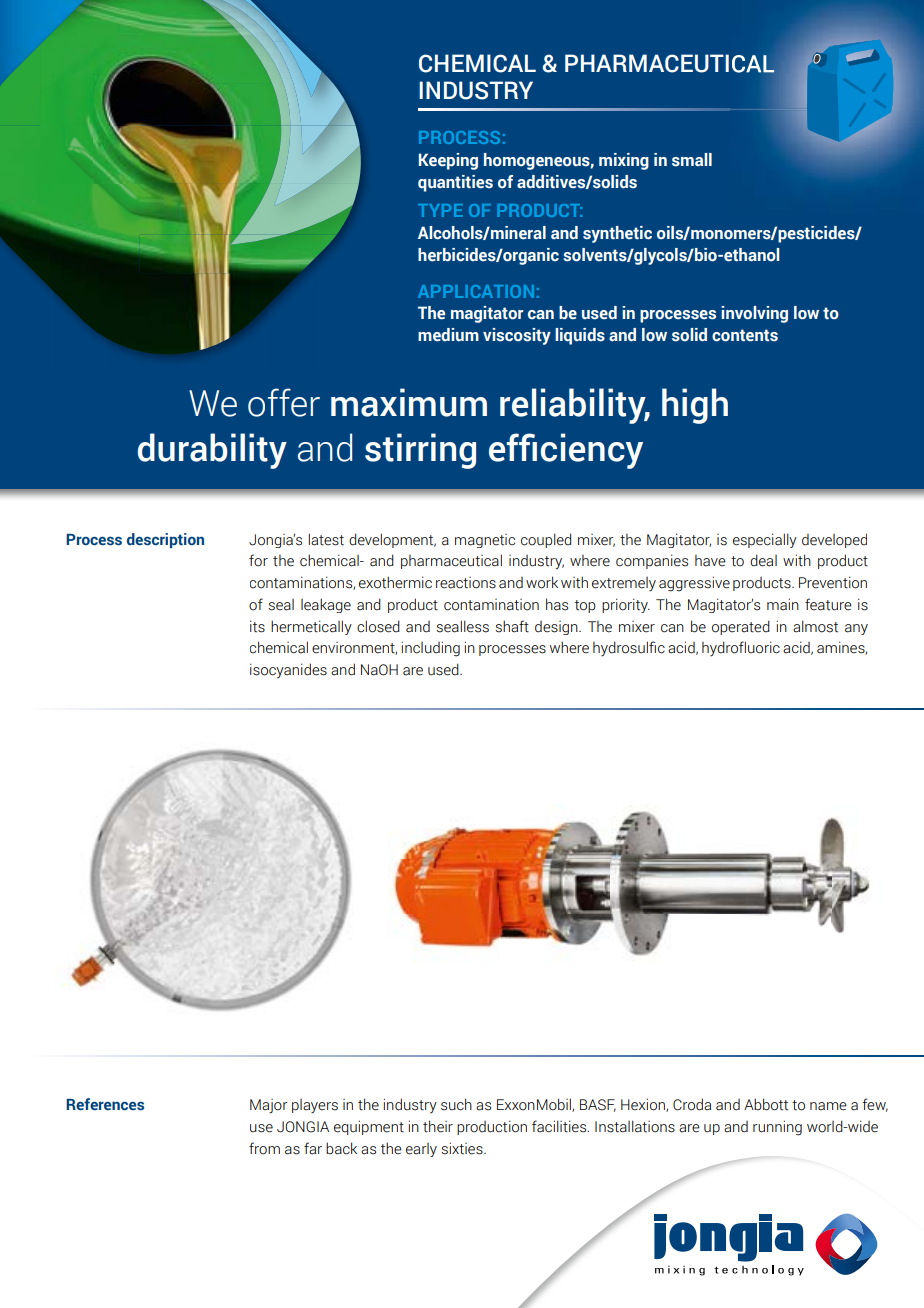 This image has height=1308, width=924. I want to click on from, so click(264, 1148).
